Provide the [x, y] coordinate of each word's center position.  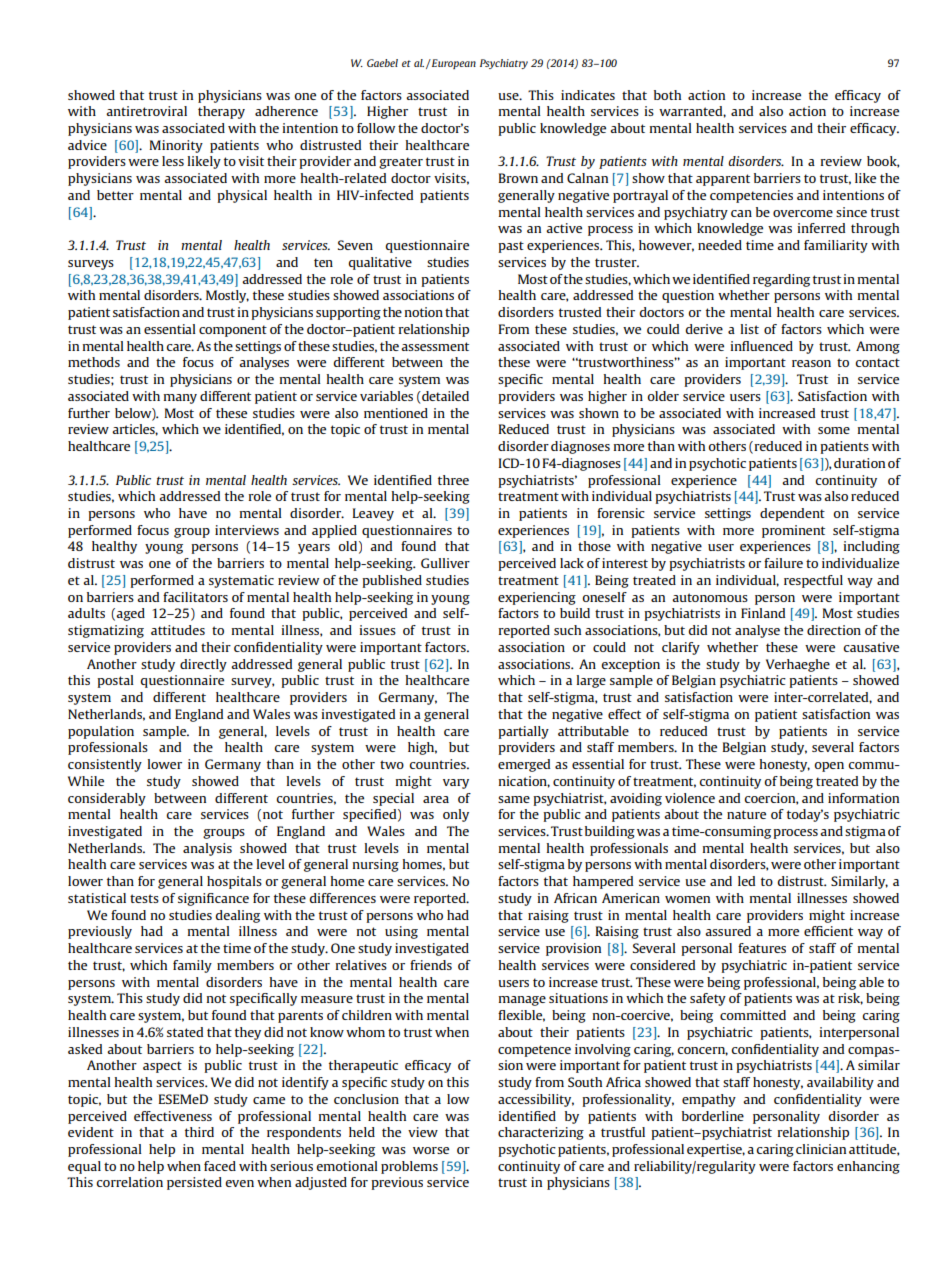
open [829, 767]
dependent [792, 514]
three [453, 480]
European [453, 64]
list [750, 329]
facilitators [195, 597]
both [667, 95]
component [233, 331]
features [762, 948]
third [199, 1132]
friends [431, 965]
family [192, 966]
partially [523, 732]
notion [424, 312]
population [101, 732]
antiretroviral [146, 111]
